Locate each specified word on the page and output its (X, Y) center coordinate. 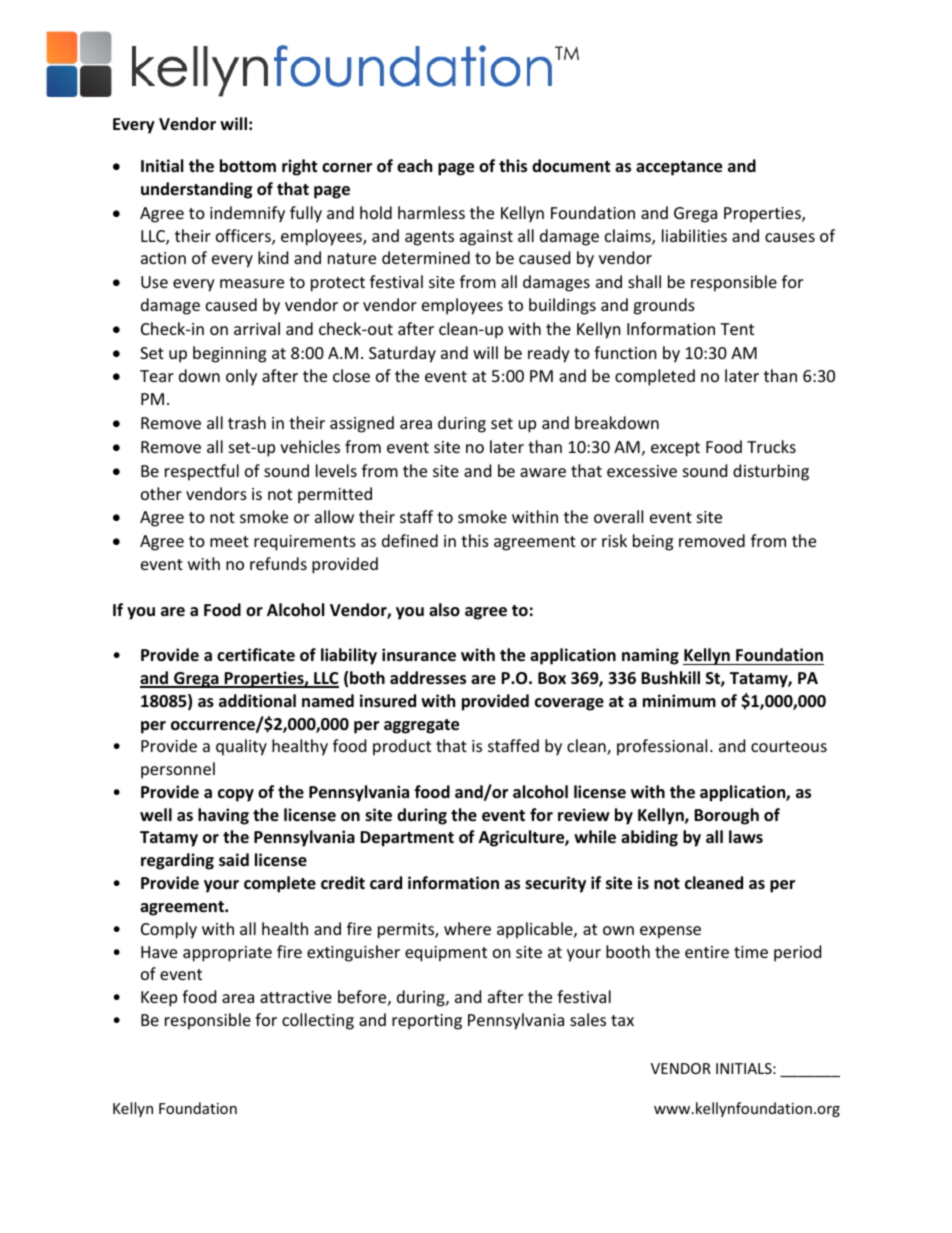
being (653, 542)
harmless (431, 212)
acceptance (679, 168)
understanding (196, 190)
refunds (278, 563)
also (444, 610)
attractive (296, 997)
